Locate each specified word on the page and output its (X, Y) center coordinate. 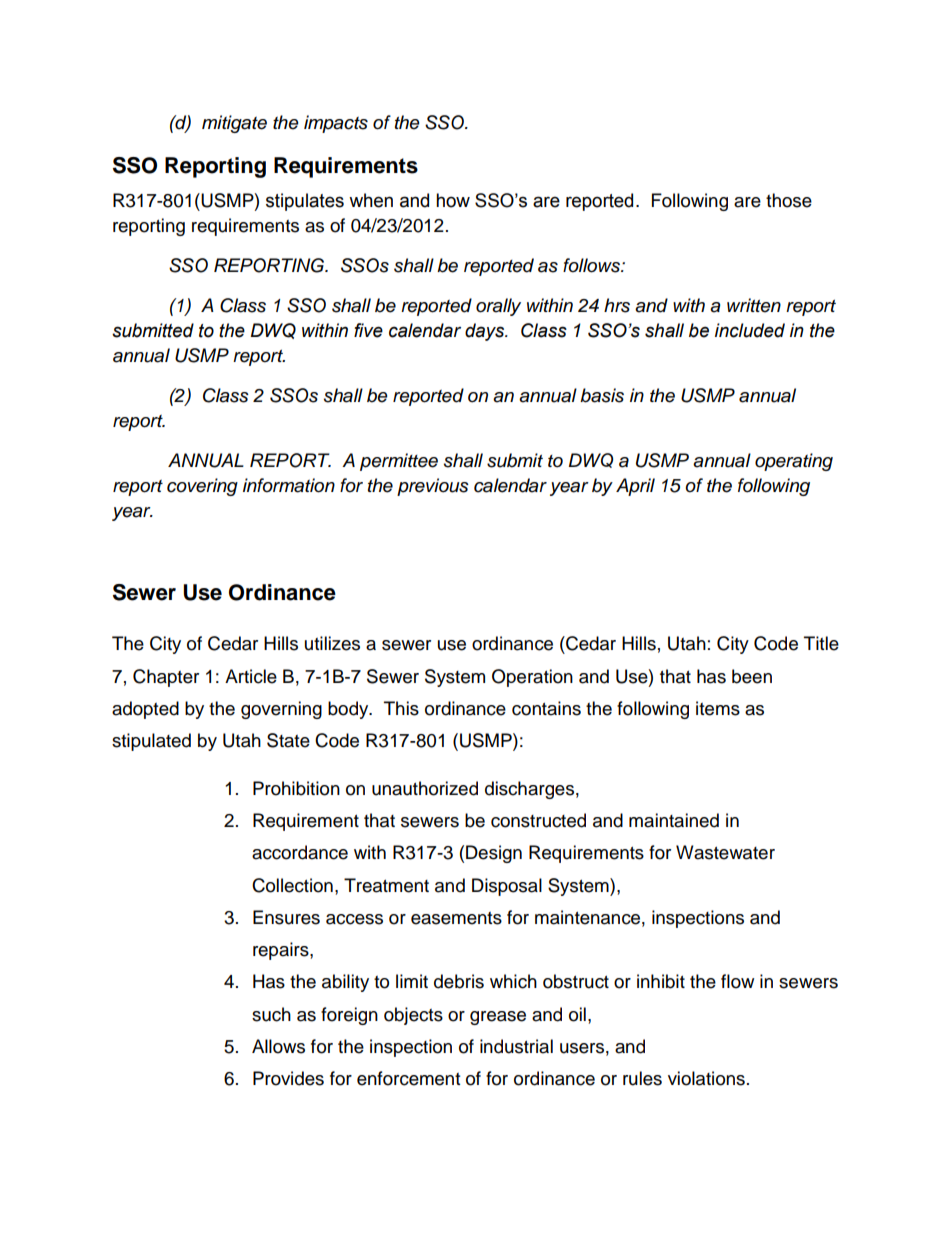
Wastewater (725, 852)
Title (821, 643)
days (486, 332)
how (453, 200)
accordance (300, 852)
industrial (516, 1046)
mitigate (234, 124)
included (750, 330)
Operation (532, 678)
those (789, 200)
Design (494, 854)
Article (251, 676)
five (368, 330)
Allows (278, 1046)
